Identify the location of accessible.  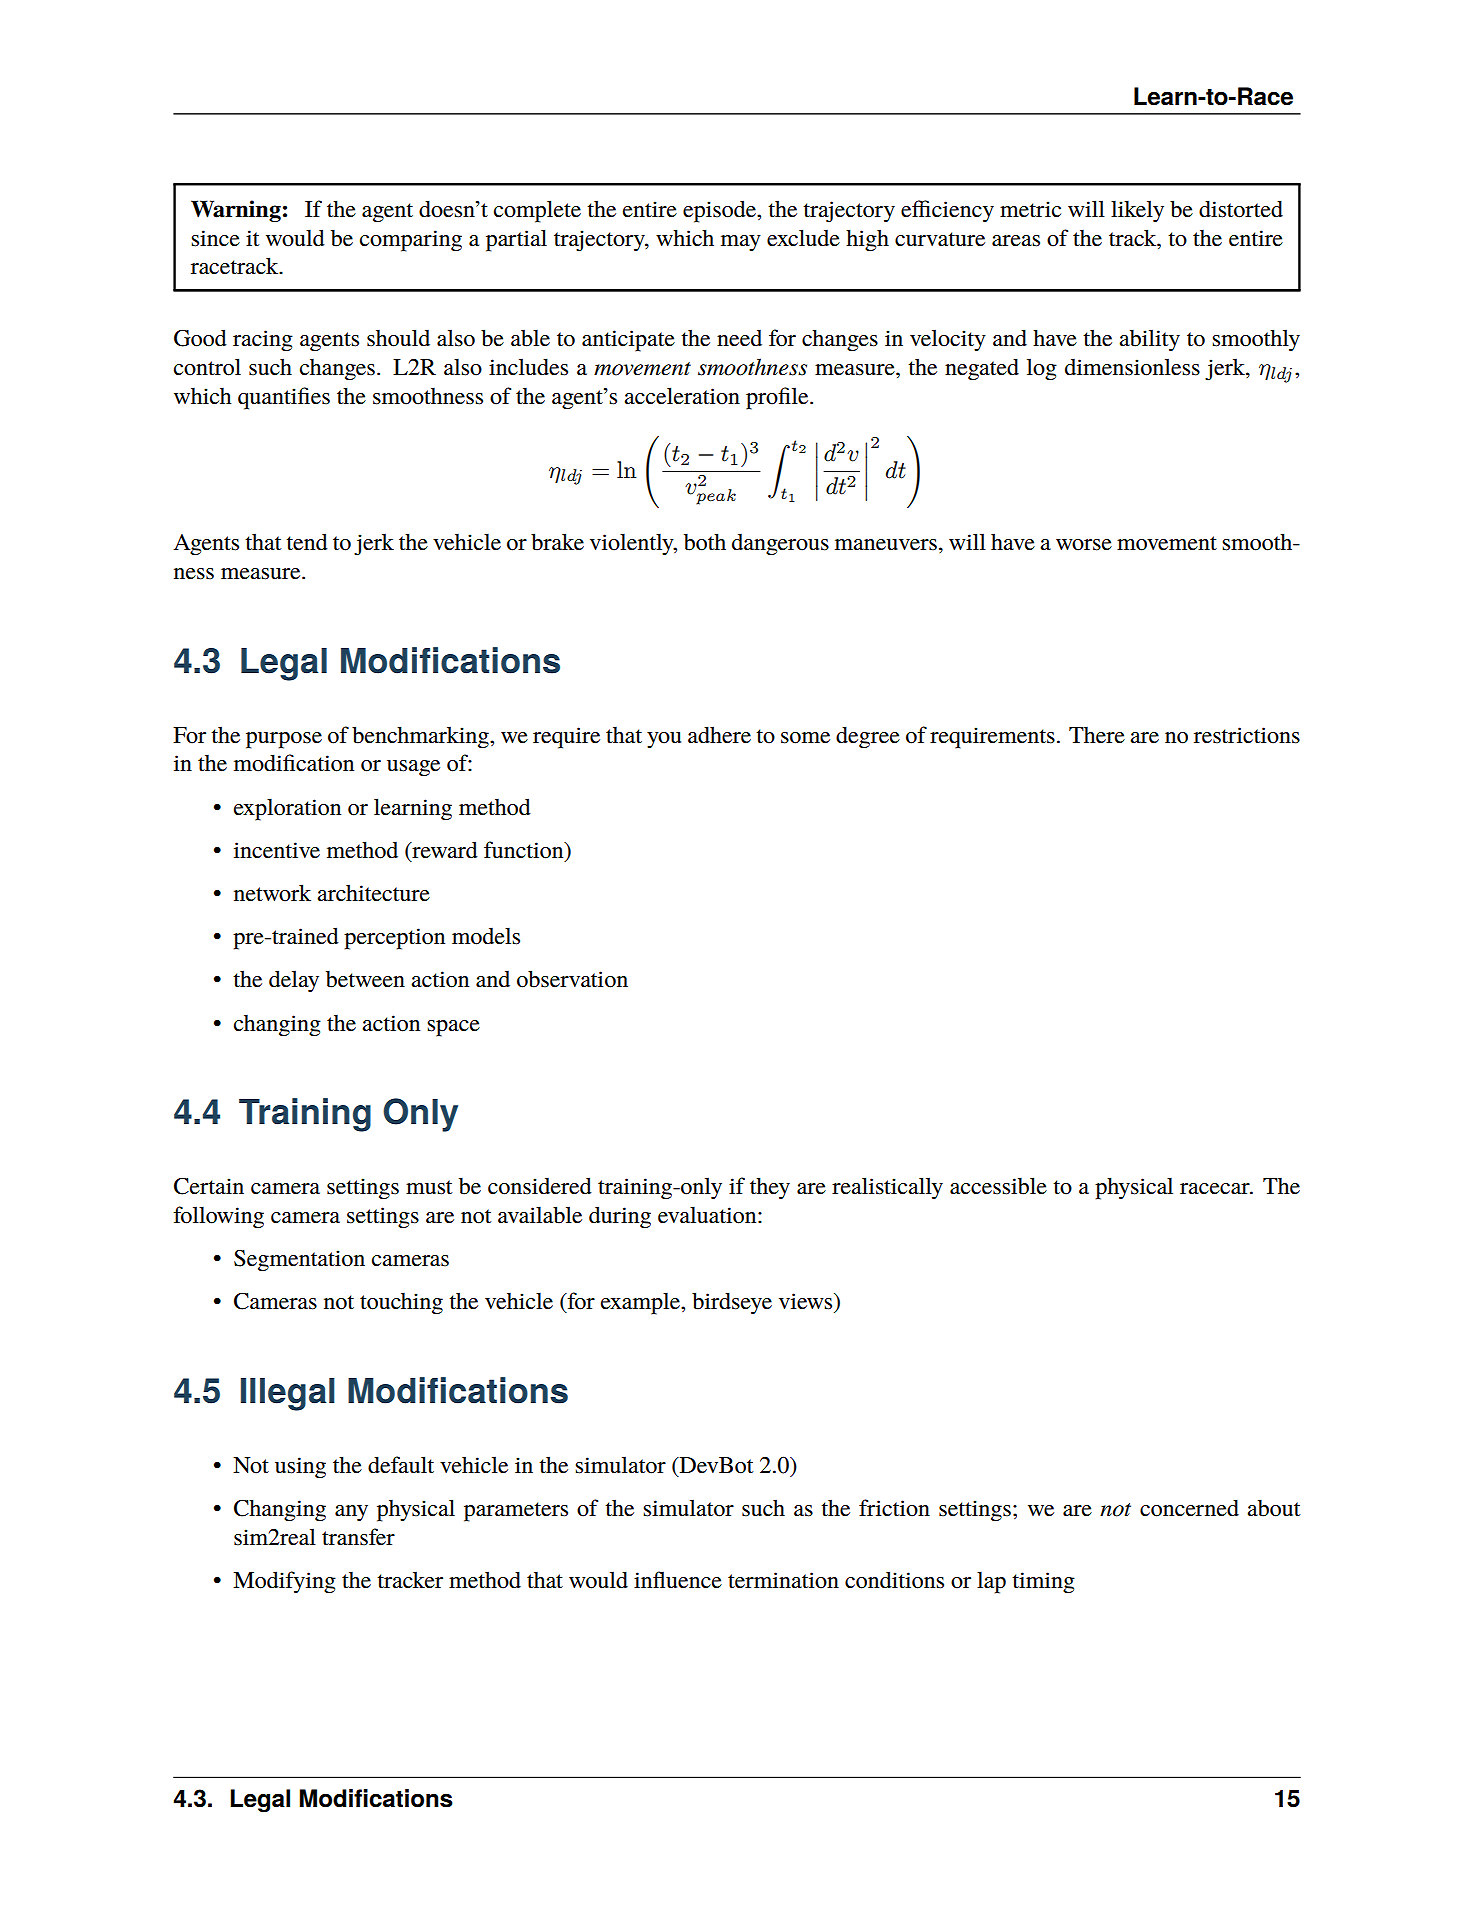
(998, 1186).
